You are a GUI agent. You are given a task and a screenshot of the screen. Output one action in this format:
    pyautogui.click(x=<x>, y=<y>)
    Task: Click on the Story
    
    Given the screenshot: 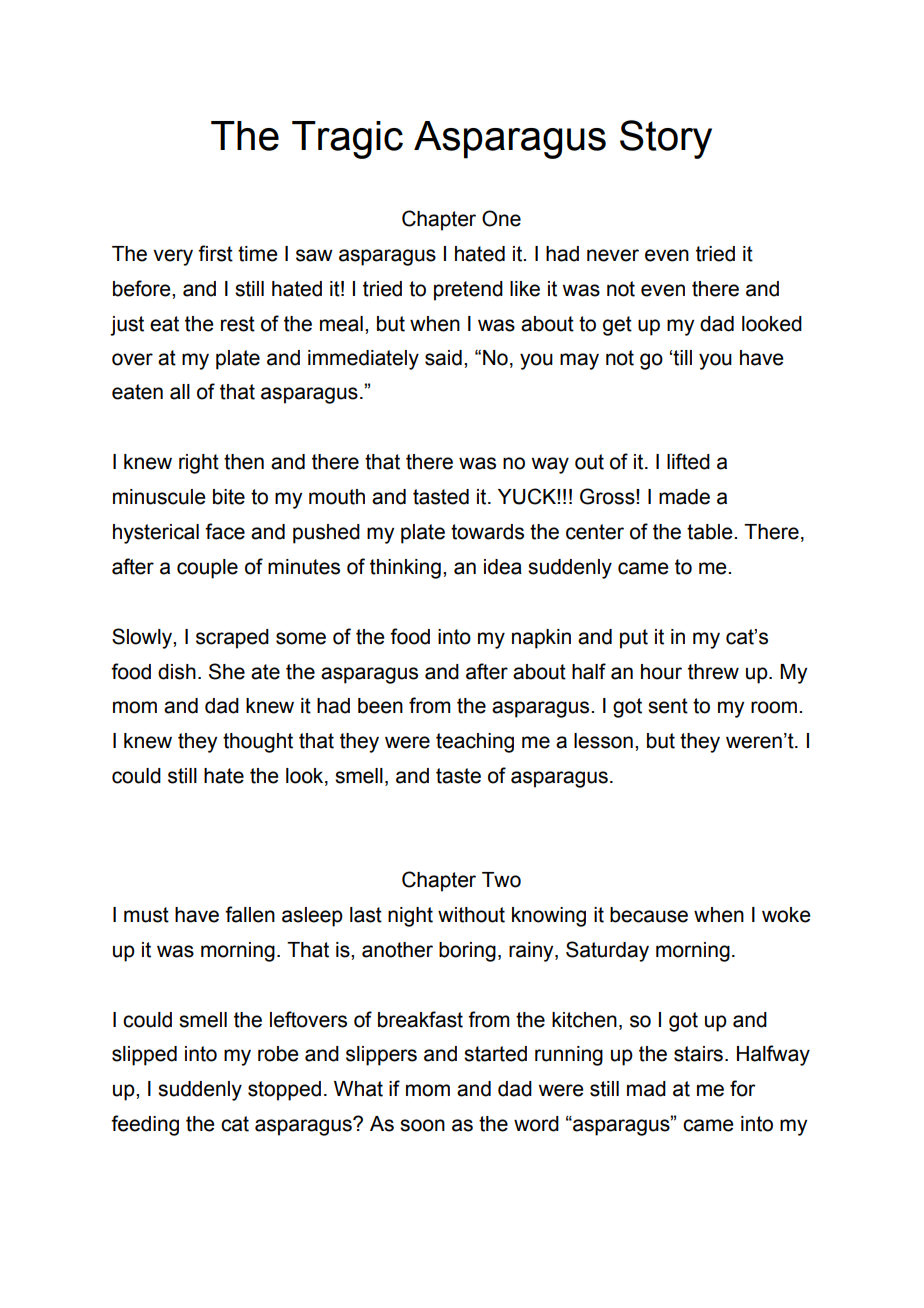 What is the action you would take?
    pyautogui.click(x=666, y=139)
